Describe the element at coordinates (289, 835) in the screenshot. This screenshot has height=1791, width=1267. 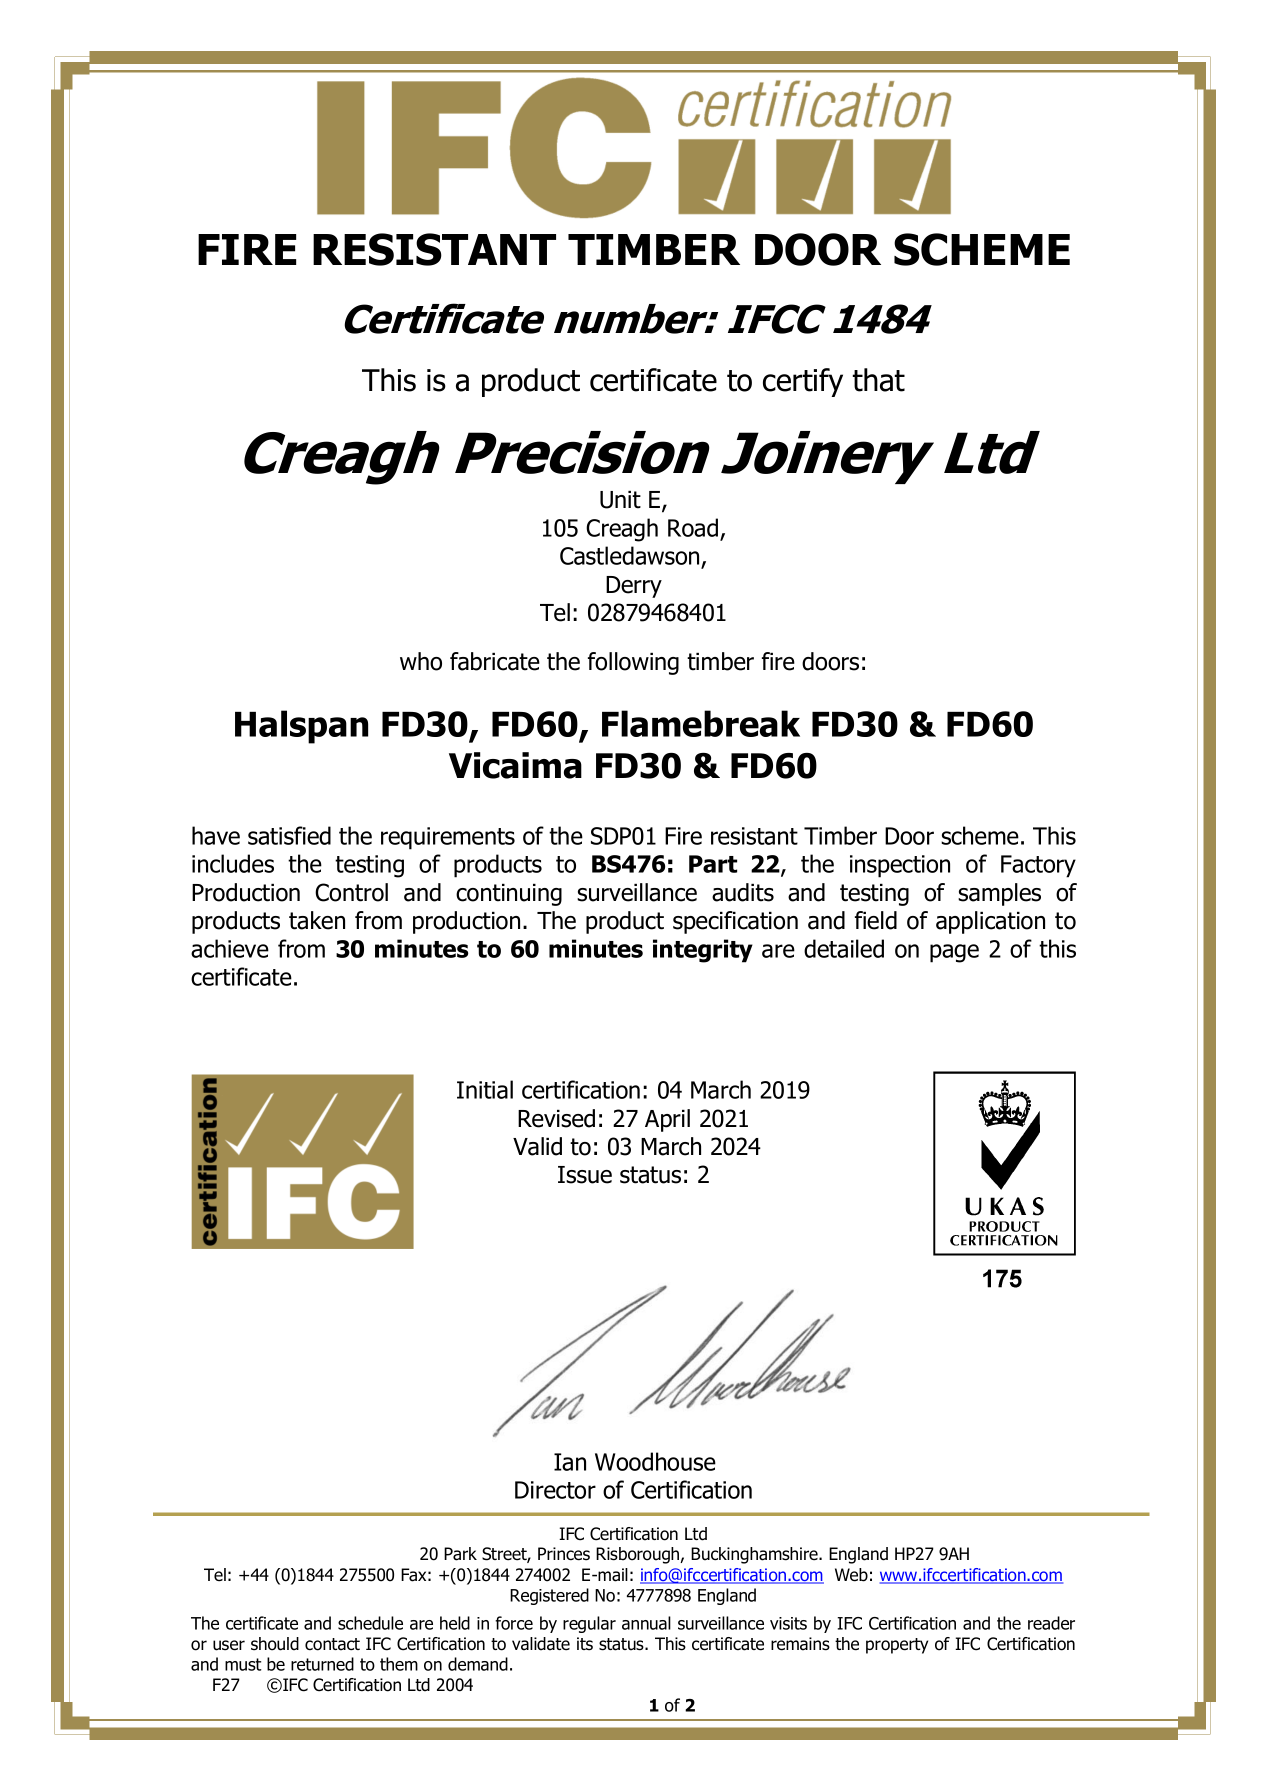
I see `satisfied` at that location.
